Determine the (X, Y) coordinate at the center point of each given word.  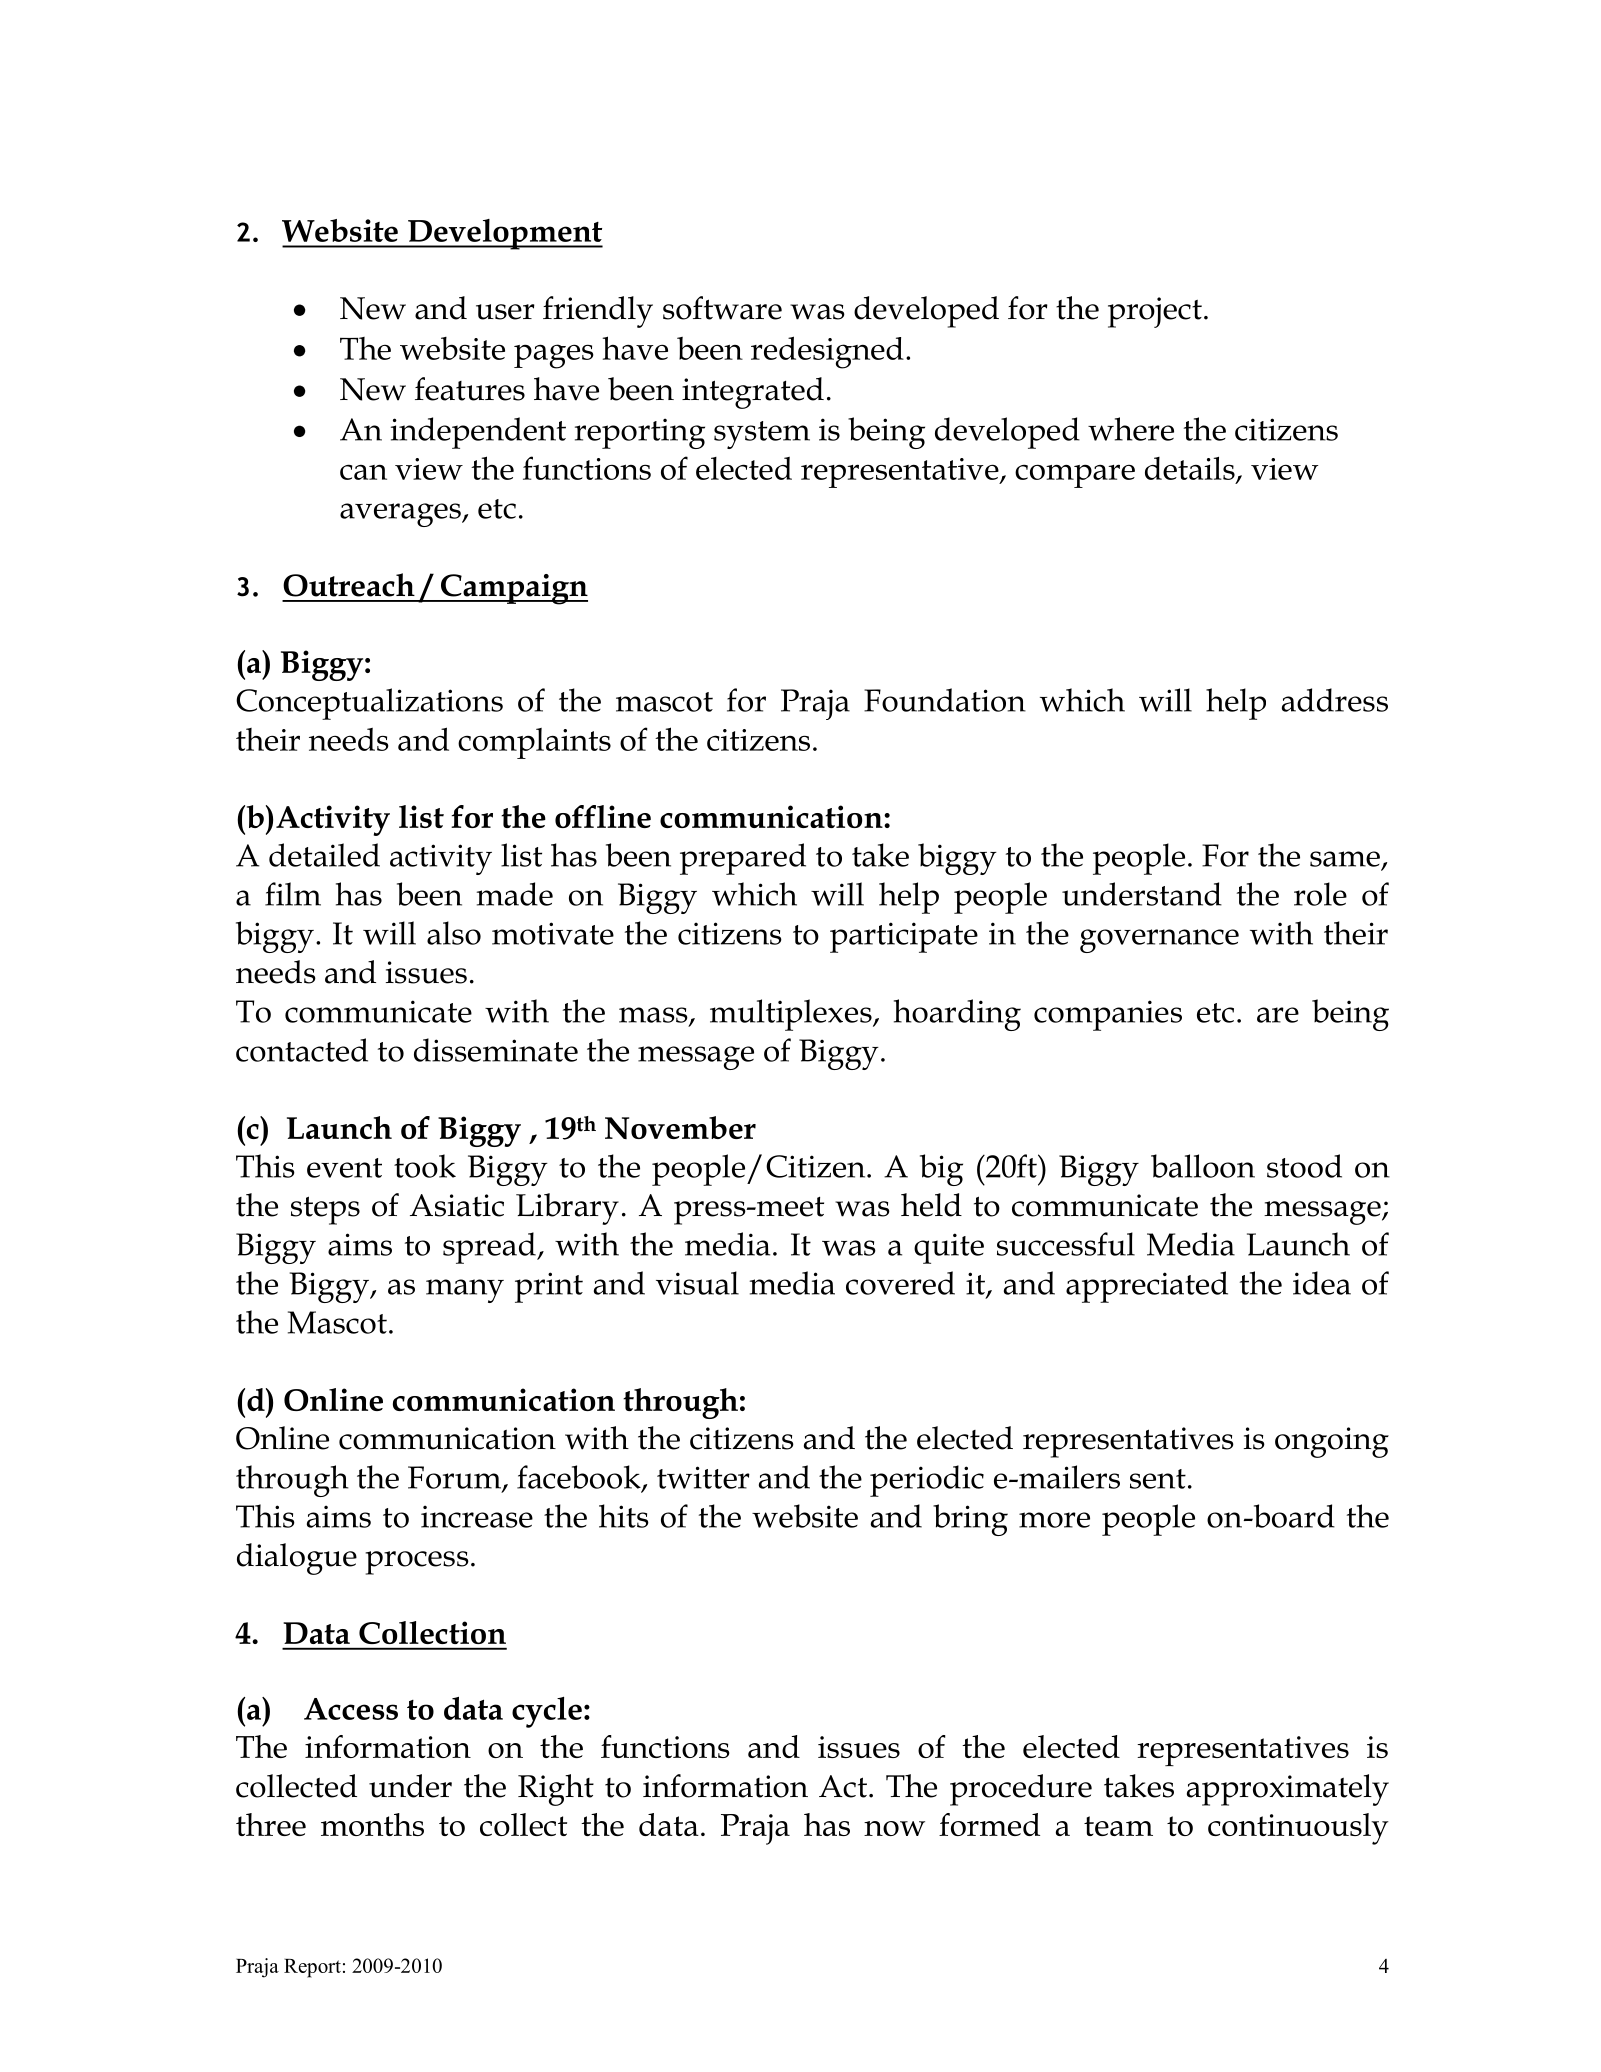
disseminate (496, 1050)
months (372, 1824)
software (722, 308)
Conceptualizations (369, 704)
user (505, 312)
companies (1108, 1015)
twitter (703, 1477)
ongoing (1332, 1442)
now (894, 1828)
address (1335, 700)
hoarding (957, 1015)
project (1155, 312)
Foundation (945, 700)
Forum (456, 1478)
